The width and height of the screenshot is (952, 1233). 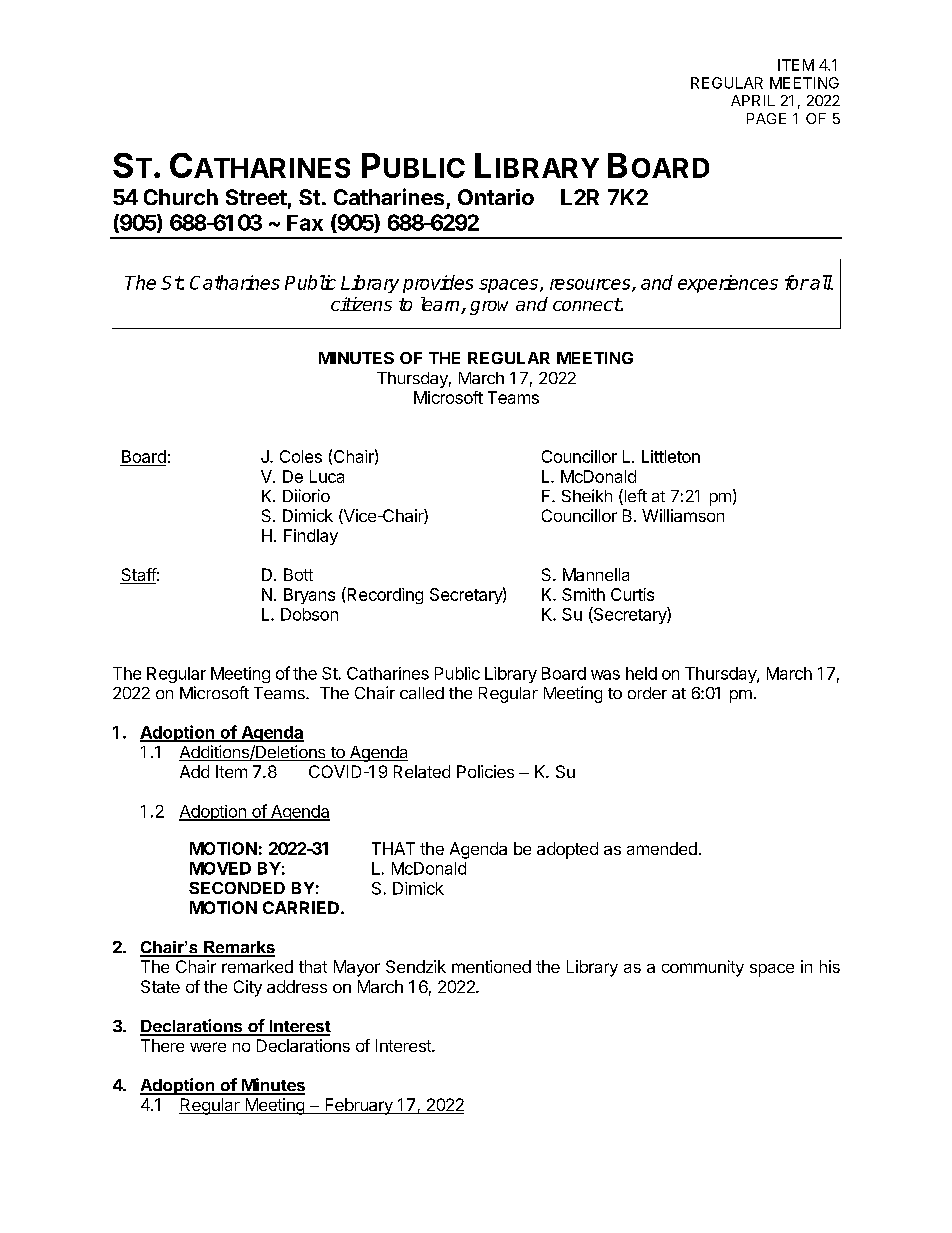 What do you see at coordinates (496, 197) in the screenshot?
I see `Ontario` at bounding box center [496, 197].
